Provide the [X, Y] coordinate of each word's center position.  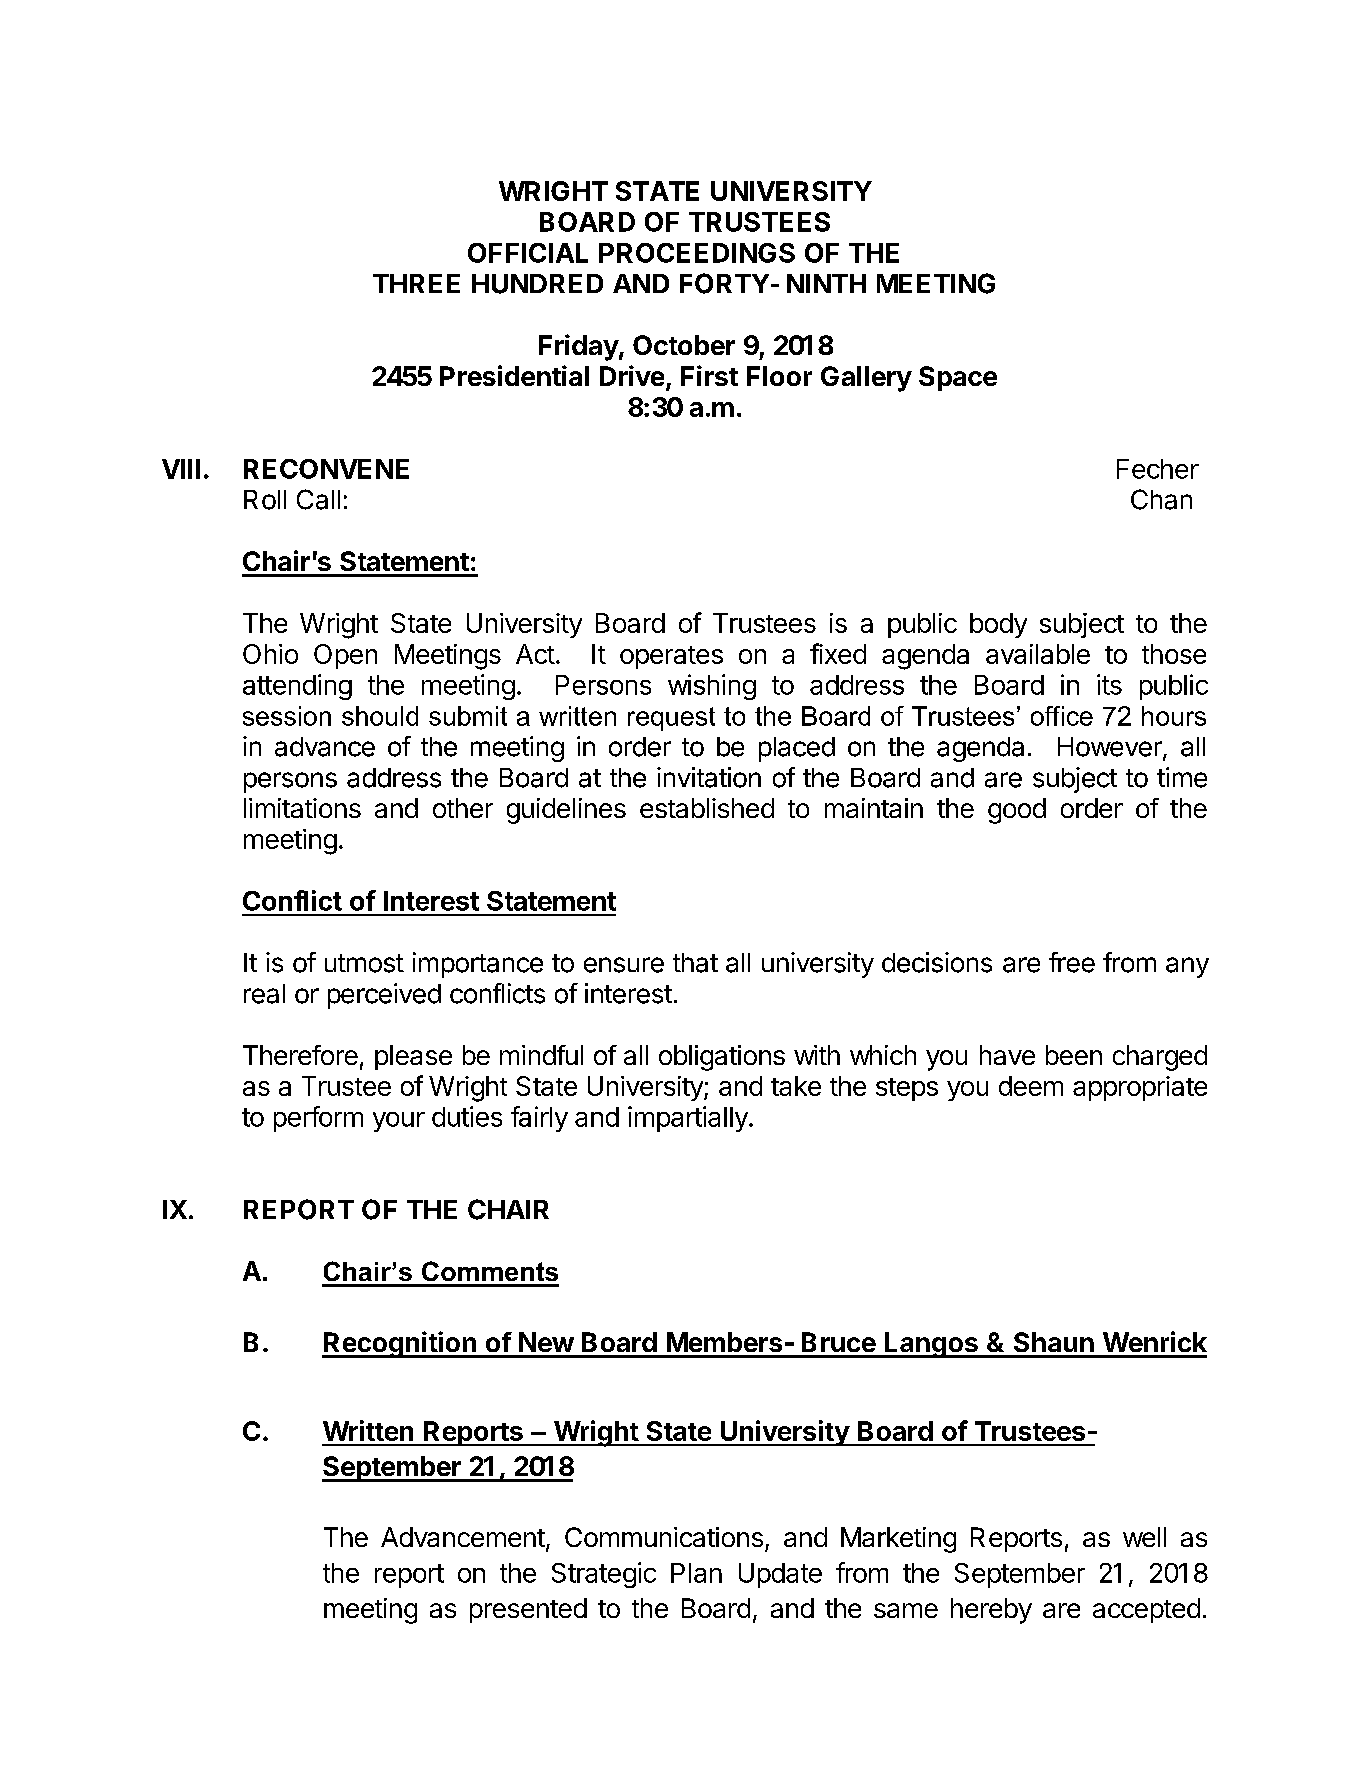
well [1144, 1537]
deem [1031, 1086]
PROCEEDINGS [697, 253]
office [1062, 716]
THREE [416, 283]
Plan [696, 1573]
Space [958, 378]
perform [318, 1119]
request [671, 719]
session [287, 716]
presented [528, 1610]
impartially [689, 1119]
